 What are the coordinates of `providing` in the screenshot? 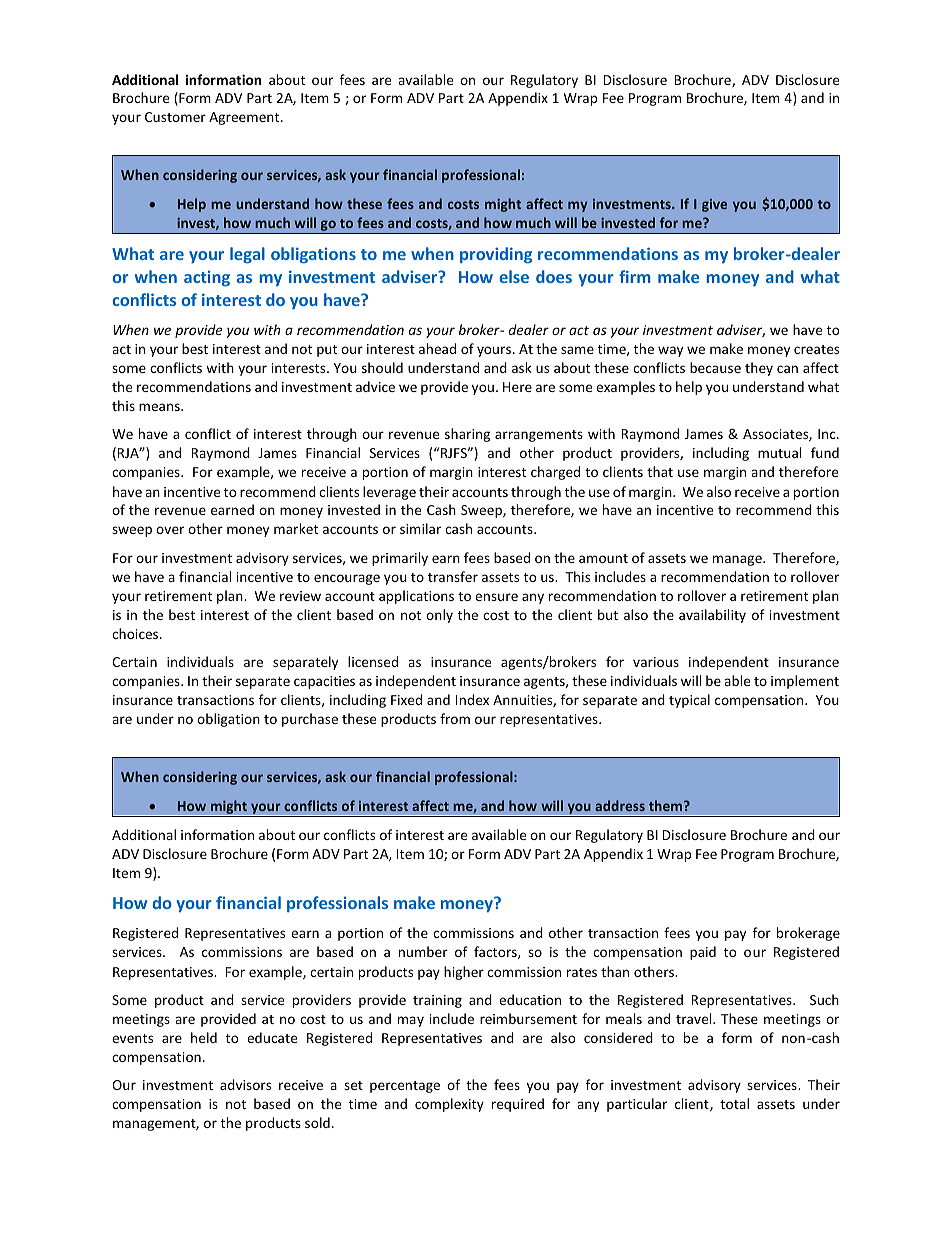 It's located at (496, 255).
